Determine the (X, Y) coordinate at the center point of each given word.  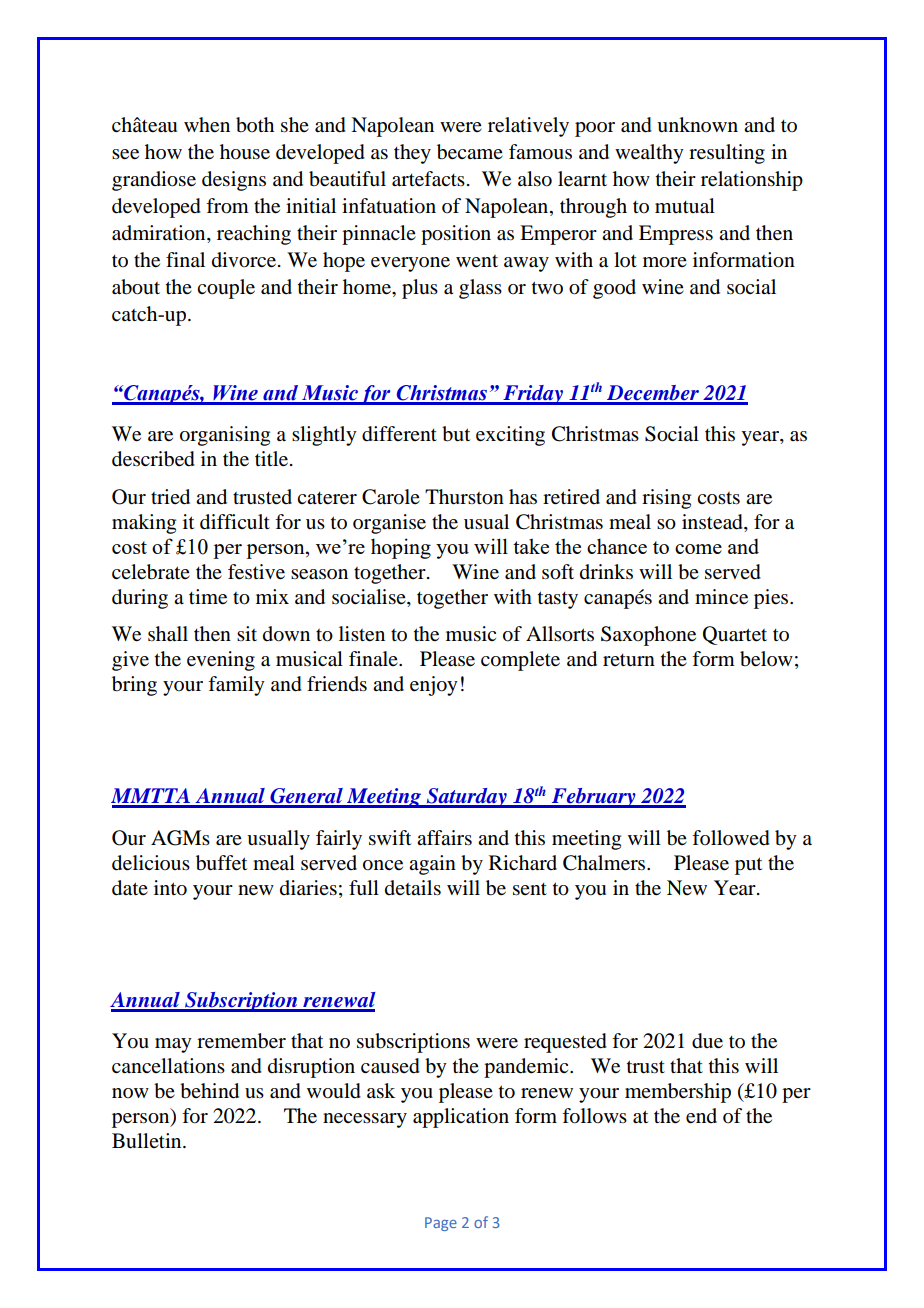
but (456, 434)
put (748, 866)
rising (666, 499)
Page (441, 1224)
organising (225, 436)
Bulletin (148, 1141)
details (413, 888)
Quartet (735, 635)
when (207, 125)
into (170, 888)
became (470, 152)
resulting (727, 154)
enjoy (434, 686)
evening (221, 661)
